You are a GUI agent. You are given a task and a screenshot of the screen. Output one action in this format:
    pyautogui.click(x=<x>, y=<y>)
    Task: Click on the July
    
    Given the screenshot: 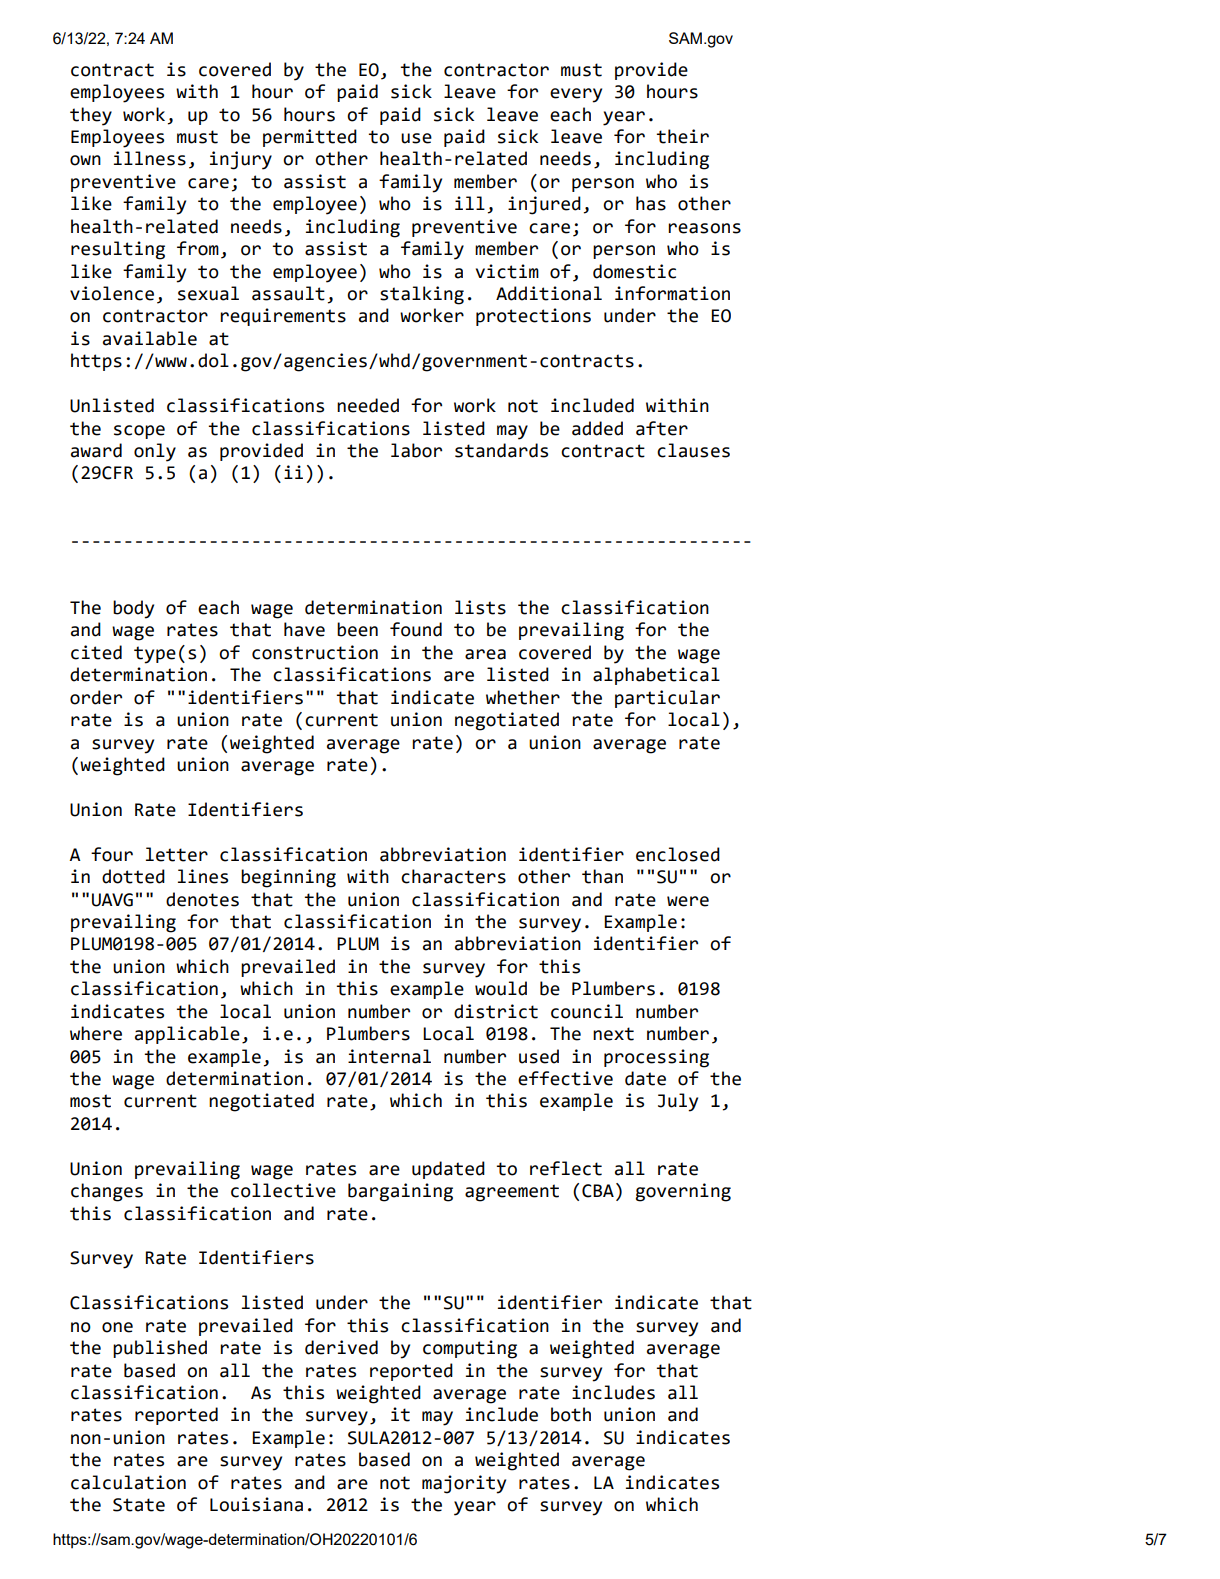 What is the action you would take?
    pyautogui.click(x=678, y=1102)
